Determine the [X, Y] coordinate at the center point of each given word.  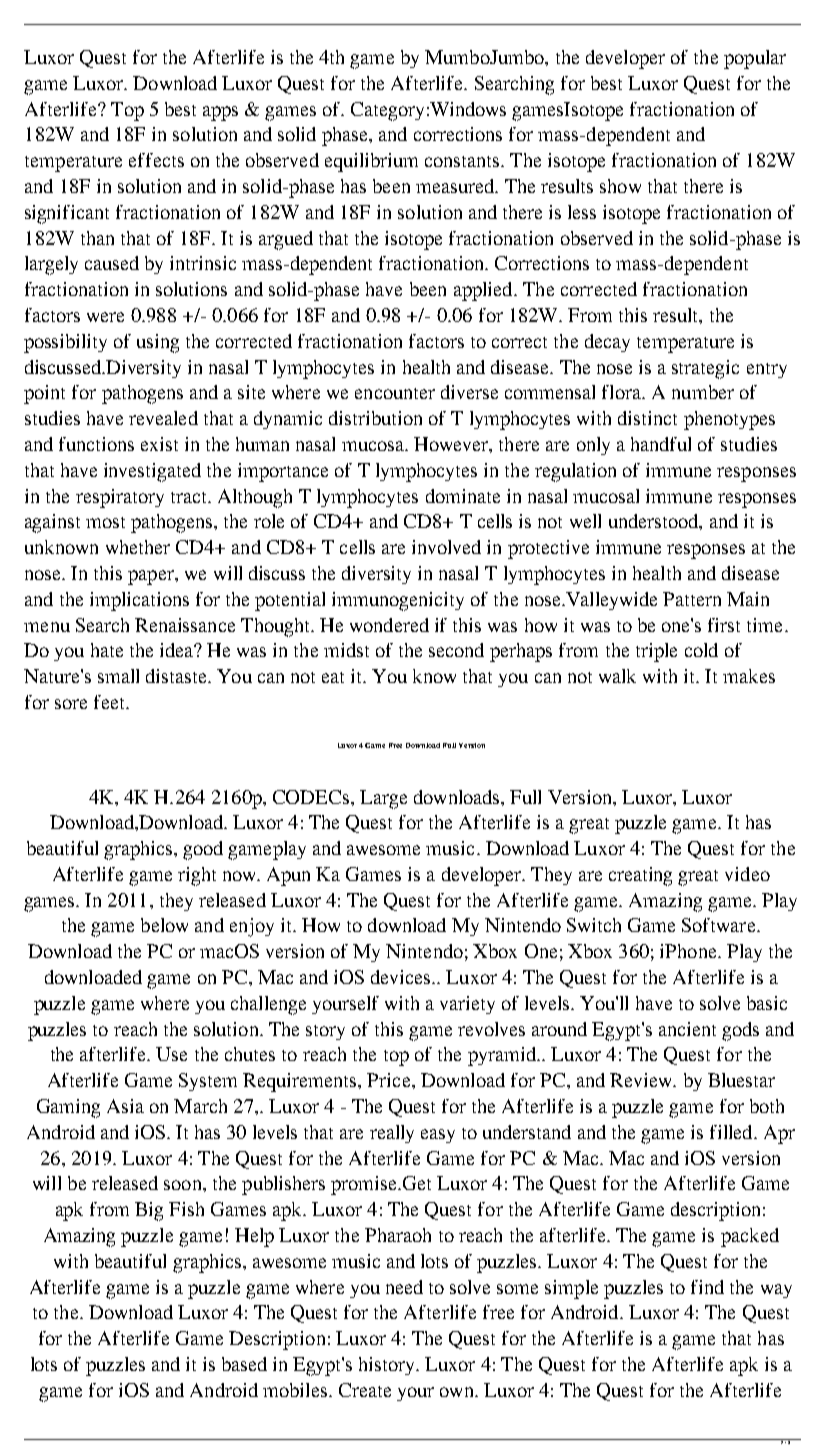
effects [156, 160]
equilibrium [371, 162]
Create [365, 1390]
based [244, 1364]
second [456, 650]
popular [755, 59]
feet [111, 702]
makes [749, 676]
